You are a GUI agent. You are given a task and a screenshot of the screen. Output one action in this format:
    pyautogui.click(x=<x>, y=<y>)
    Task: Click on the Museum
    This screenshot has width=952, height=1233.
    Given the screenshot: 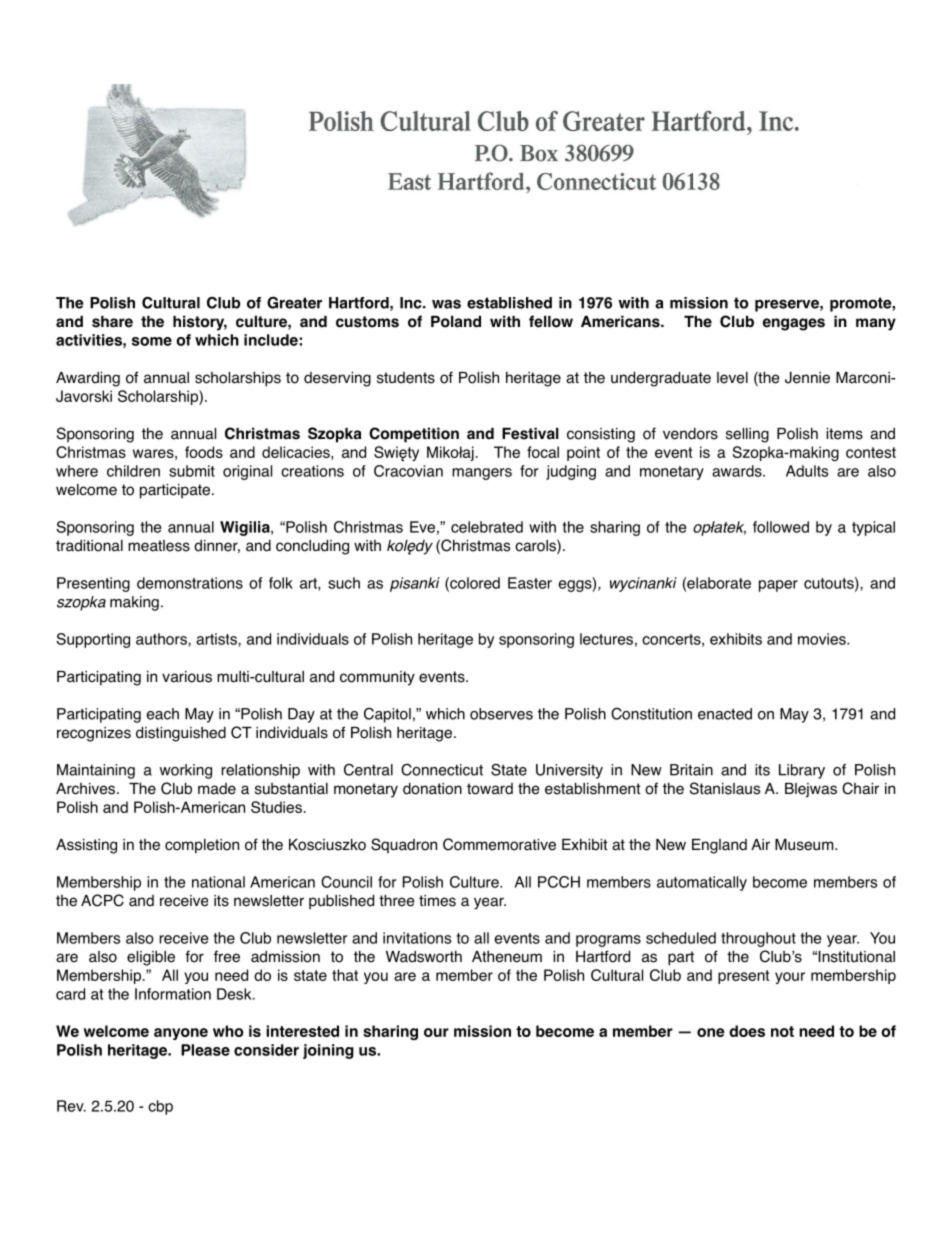 What is the action you would take?
    pyautogui.click(x=805, y=845)
